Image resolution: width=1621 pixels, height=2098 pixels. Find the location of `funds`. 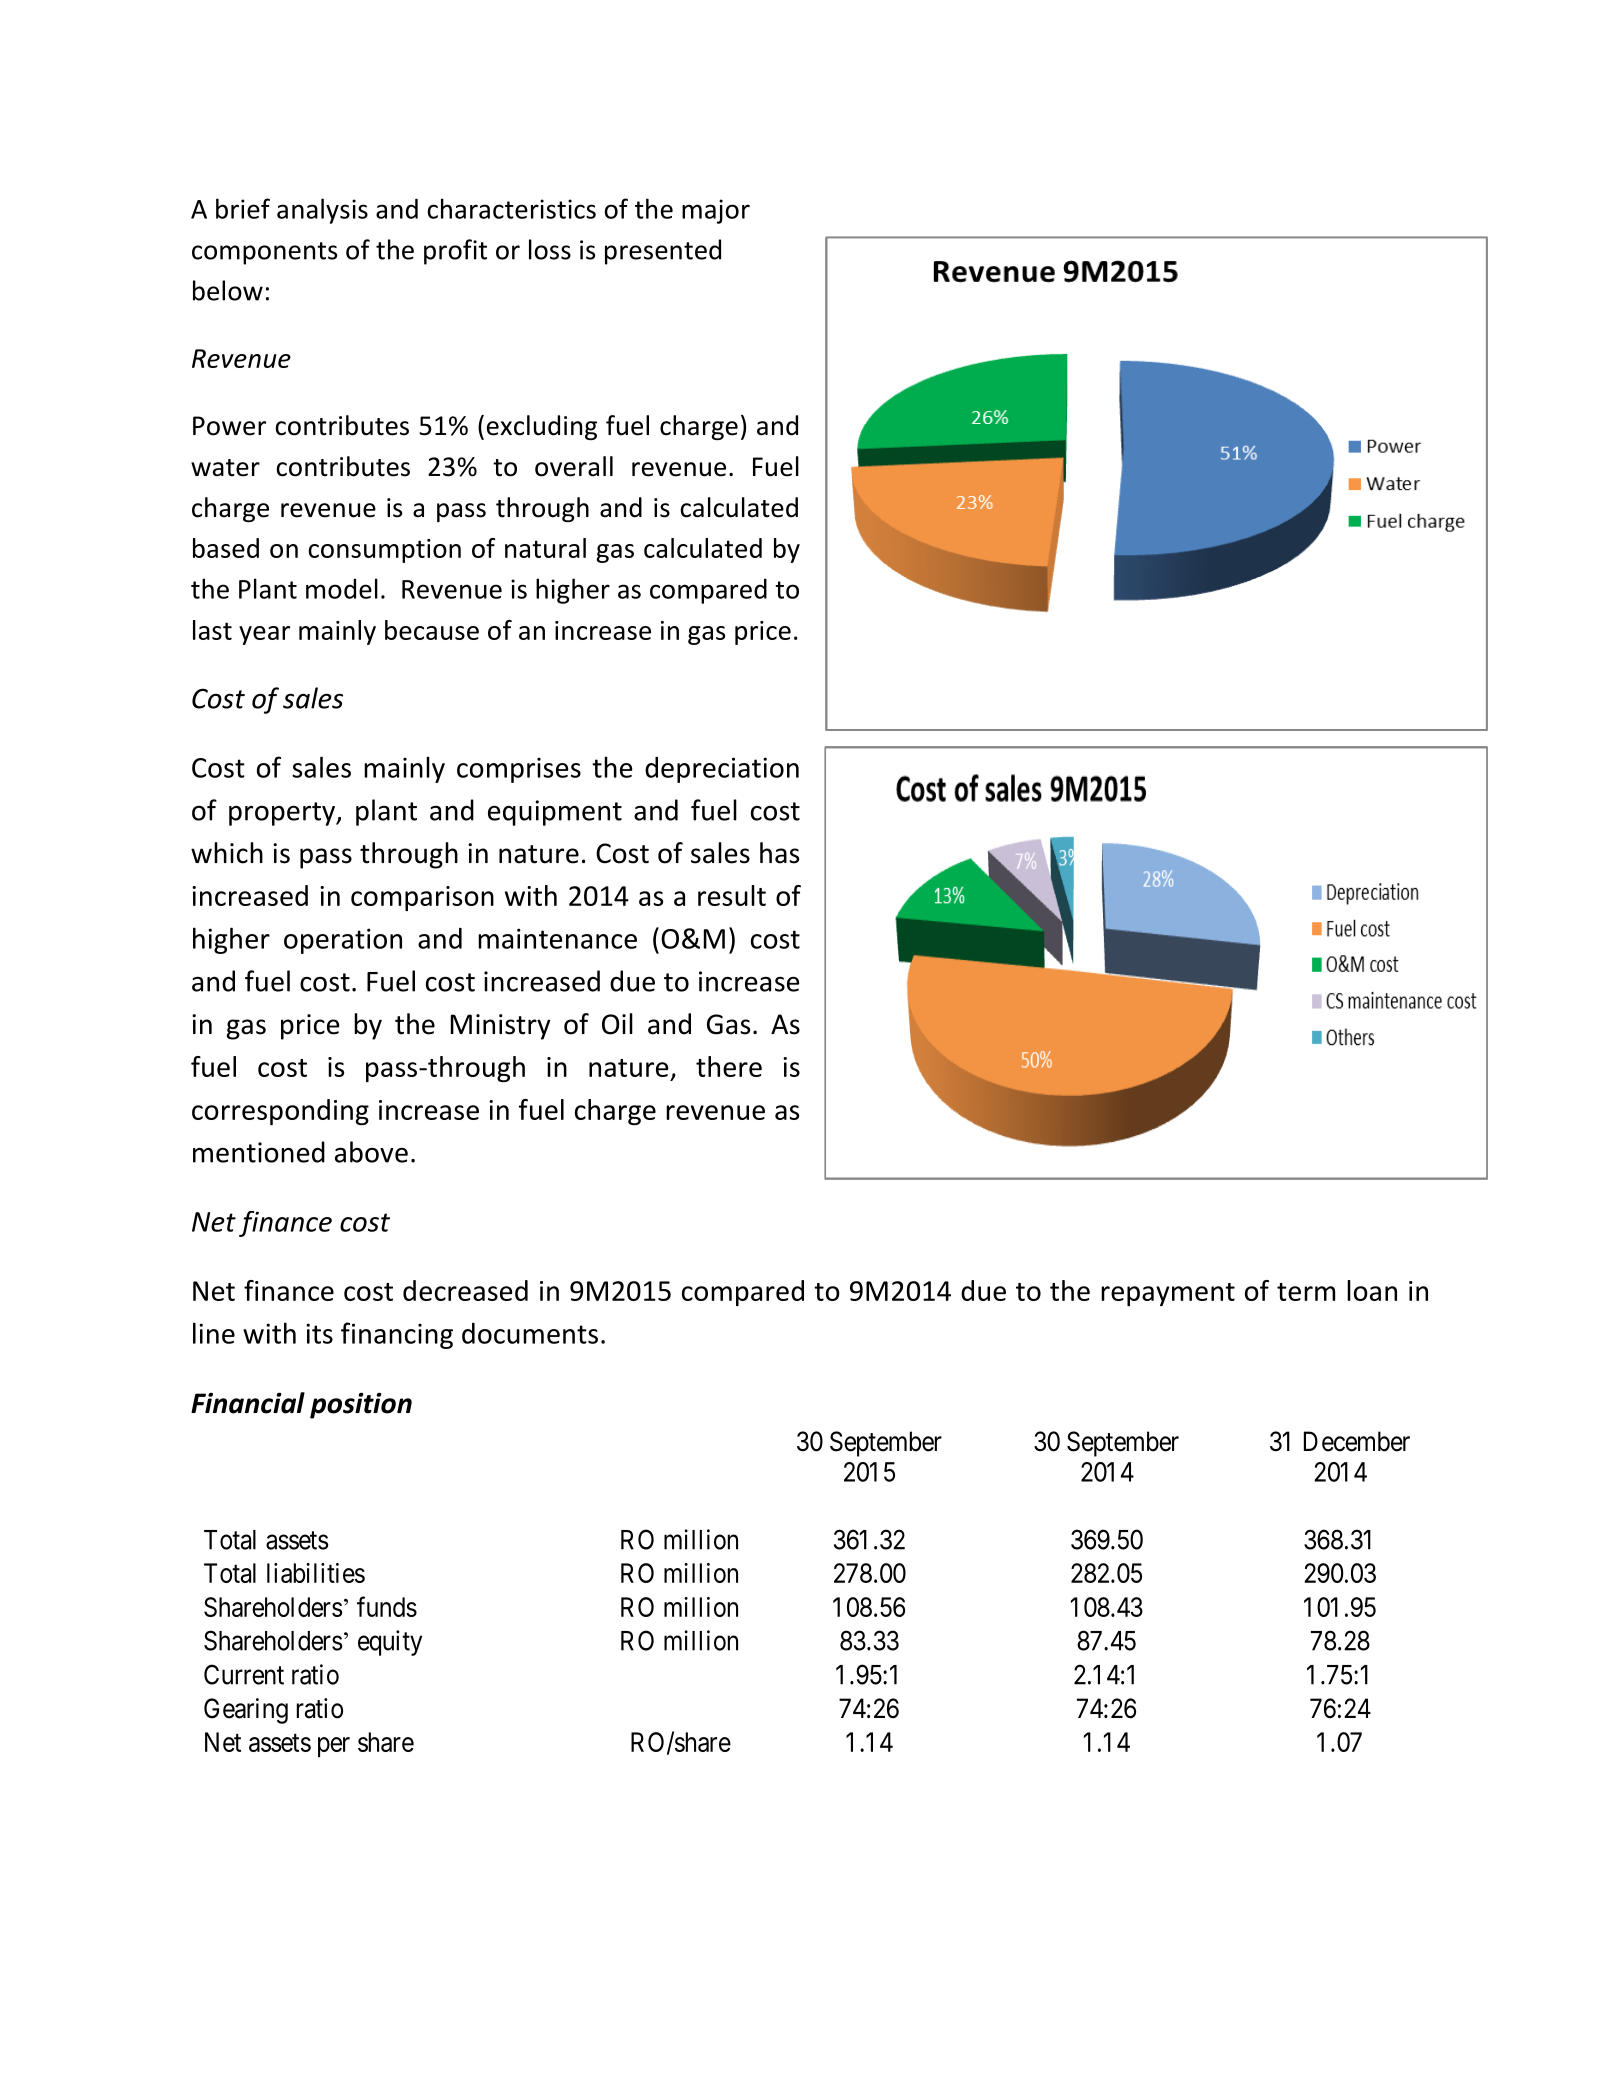

funds is located at coordinates (387, 1606).
